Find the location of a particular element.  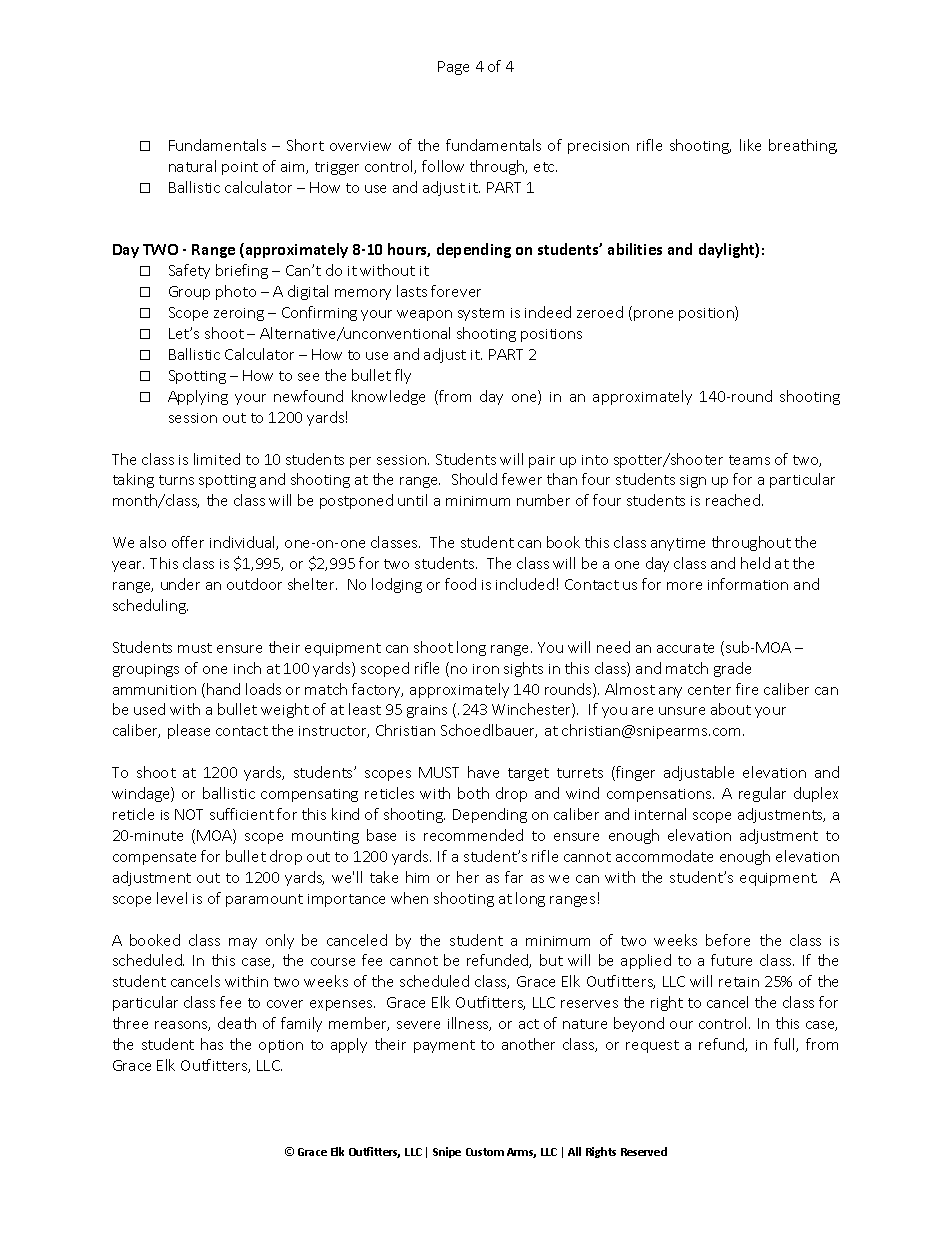

has is located at coordinates (212, 1044).
